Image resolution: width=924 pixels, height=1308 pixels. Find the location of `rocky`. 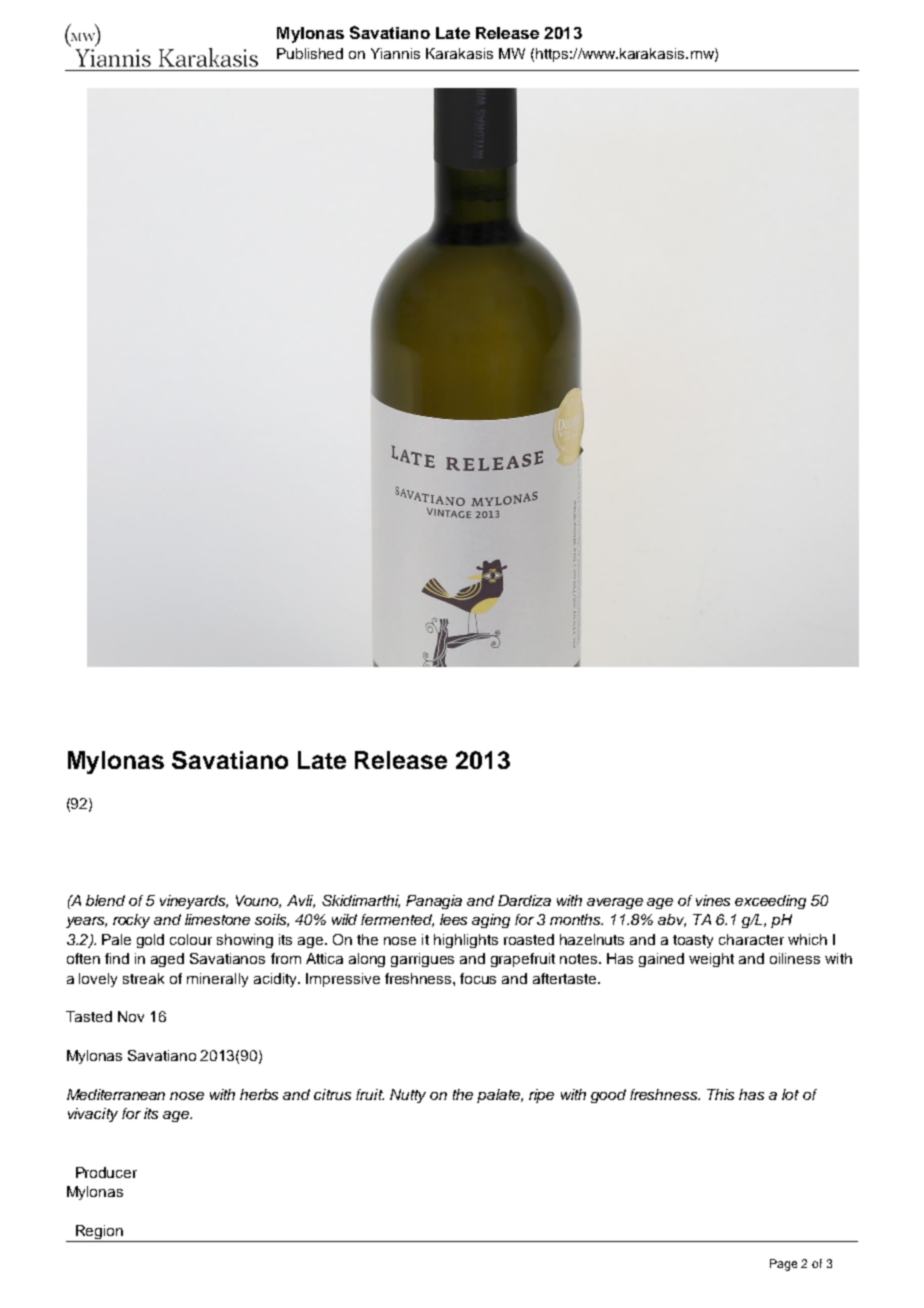

rocky is located at coordinates (131, 921).
